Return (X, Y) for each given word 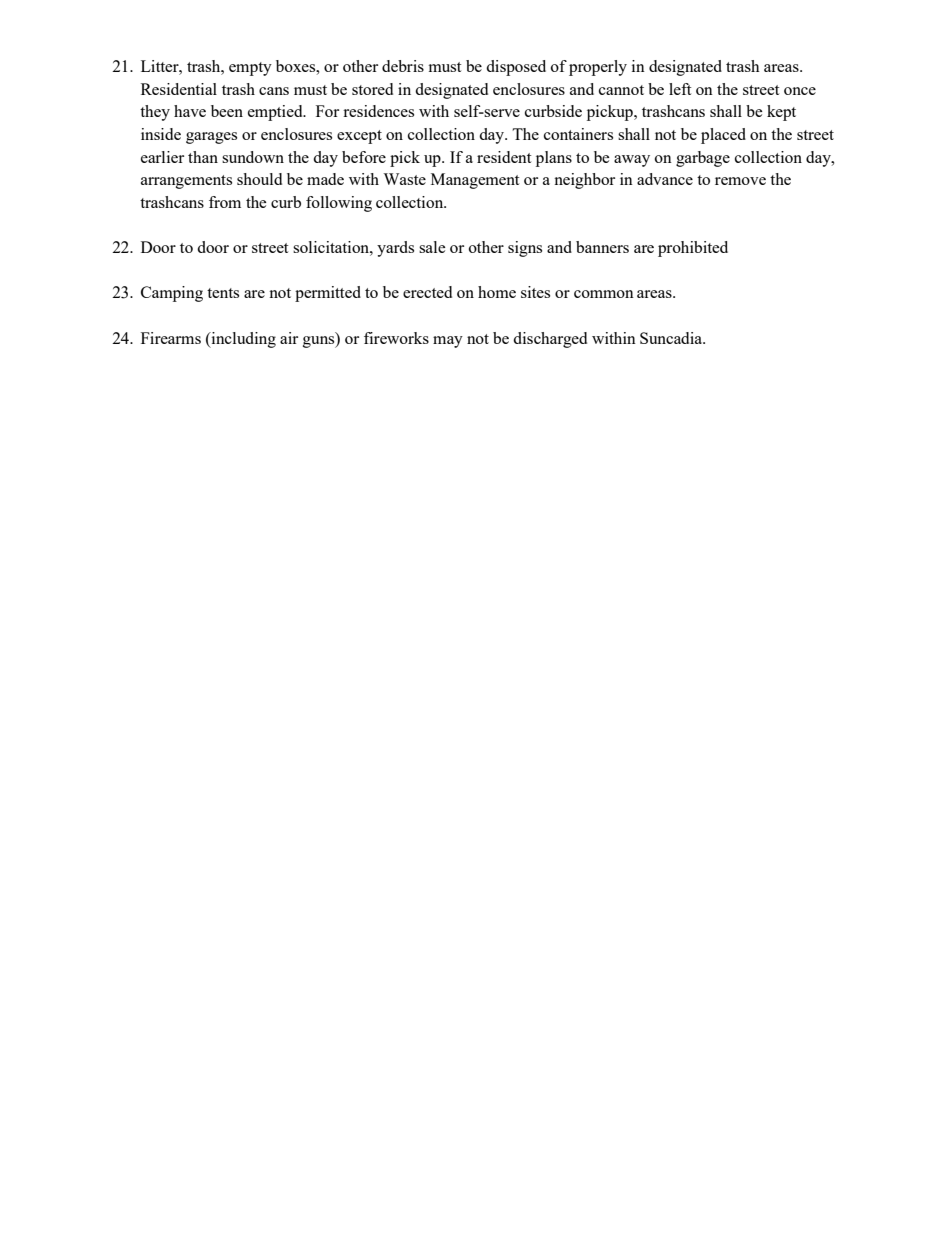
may (448, 342)
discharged (550, 340)
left (680, 89)
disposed (516, 68)
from (225, 202)
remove (740, 181)
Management (475, 181)
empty (250, 69)
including (242, 340)
